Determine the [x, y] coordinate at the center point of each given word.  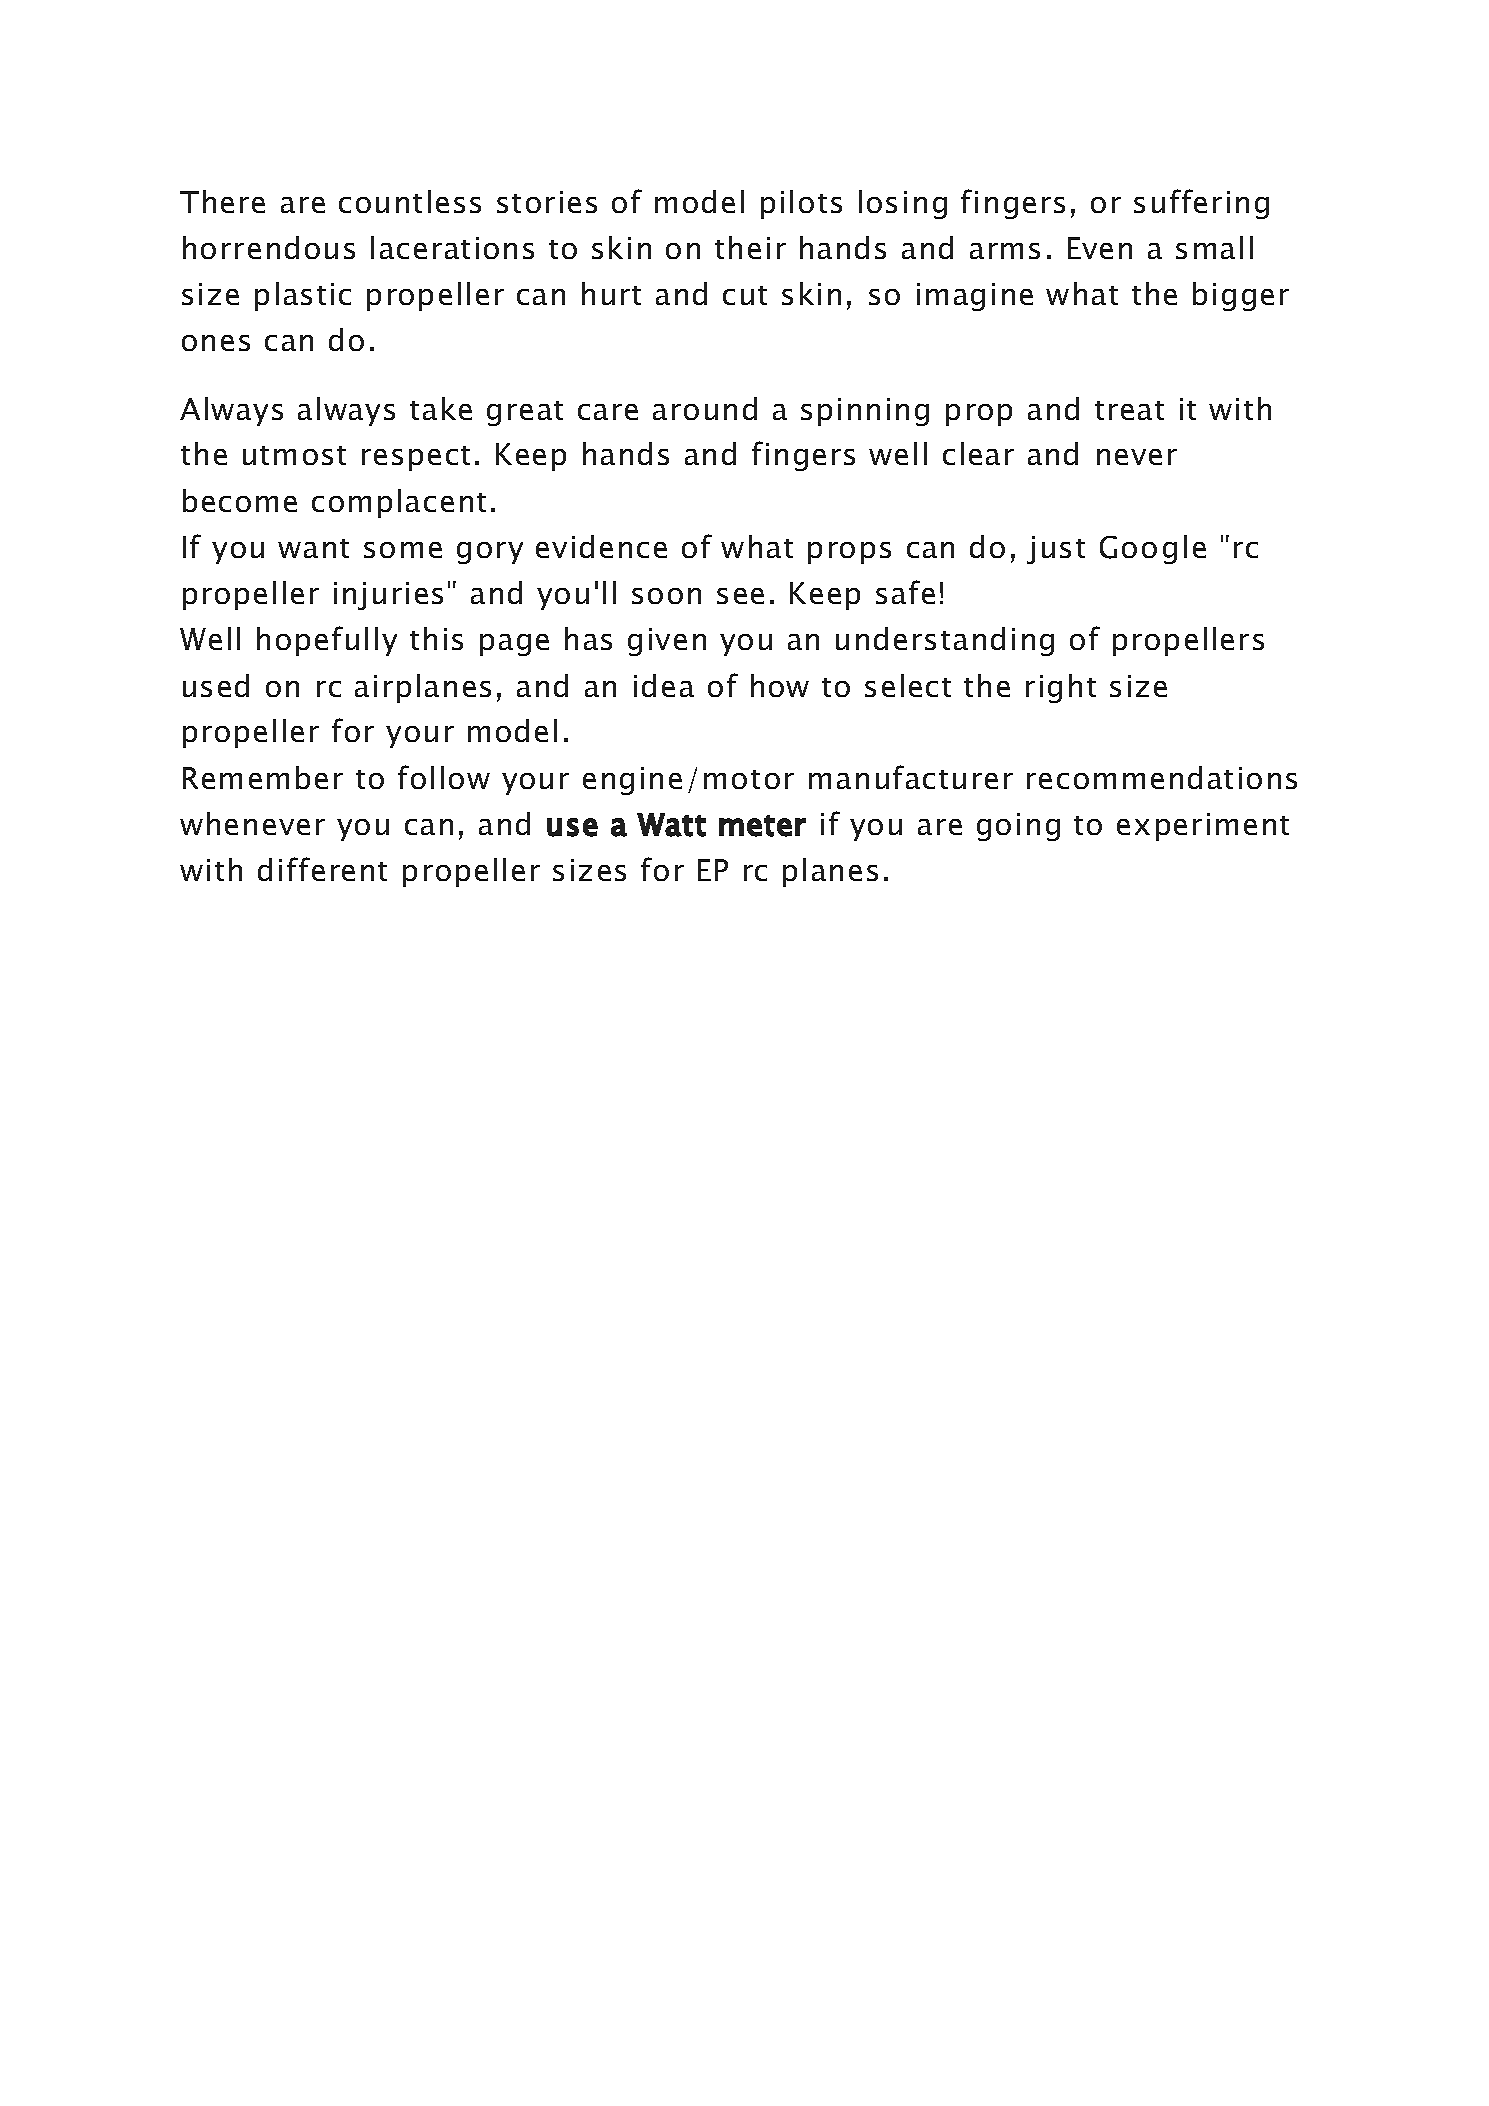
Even [1100, 248]
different [322, 869]
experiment [1203, 827]
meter [762, 826]
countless [410, 201]
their [750, 247]
